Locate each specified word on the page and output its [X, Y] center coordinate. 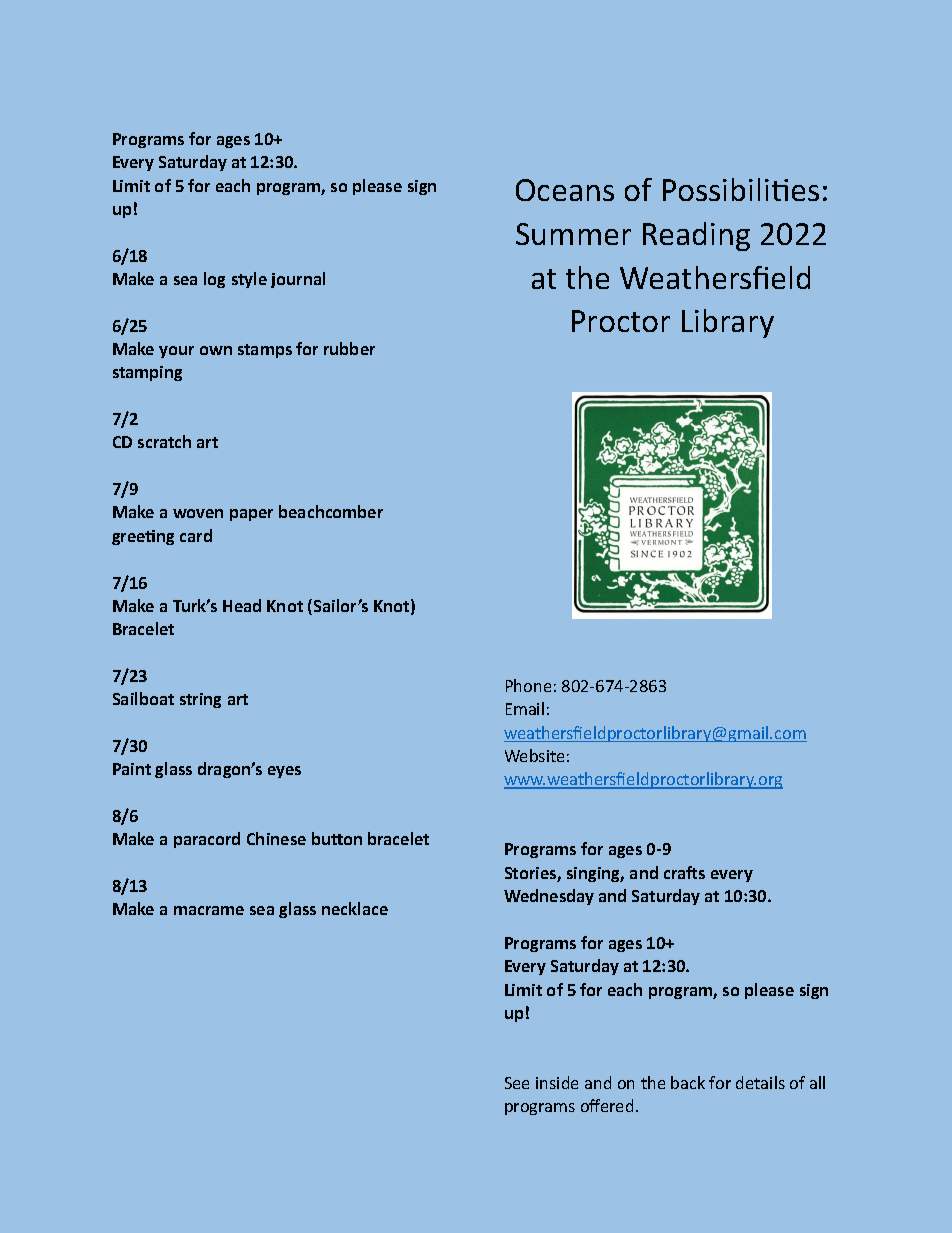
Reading [696, 236]
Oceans [565, 190]
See [517, 1083]
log [214, 280]
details [760, 1082]
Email [525, 708]
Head [242, 605]
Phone [528, 685]
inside [557, 1082]
